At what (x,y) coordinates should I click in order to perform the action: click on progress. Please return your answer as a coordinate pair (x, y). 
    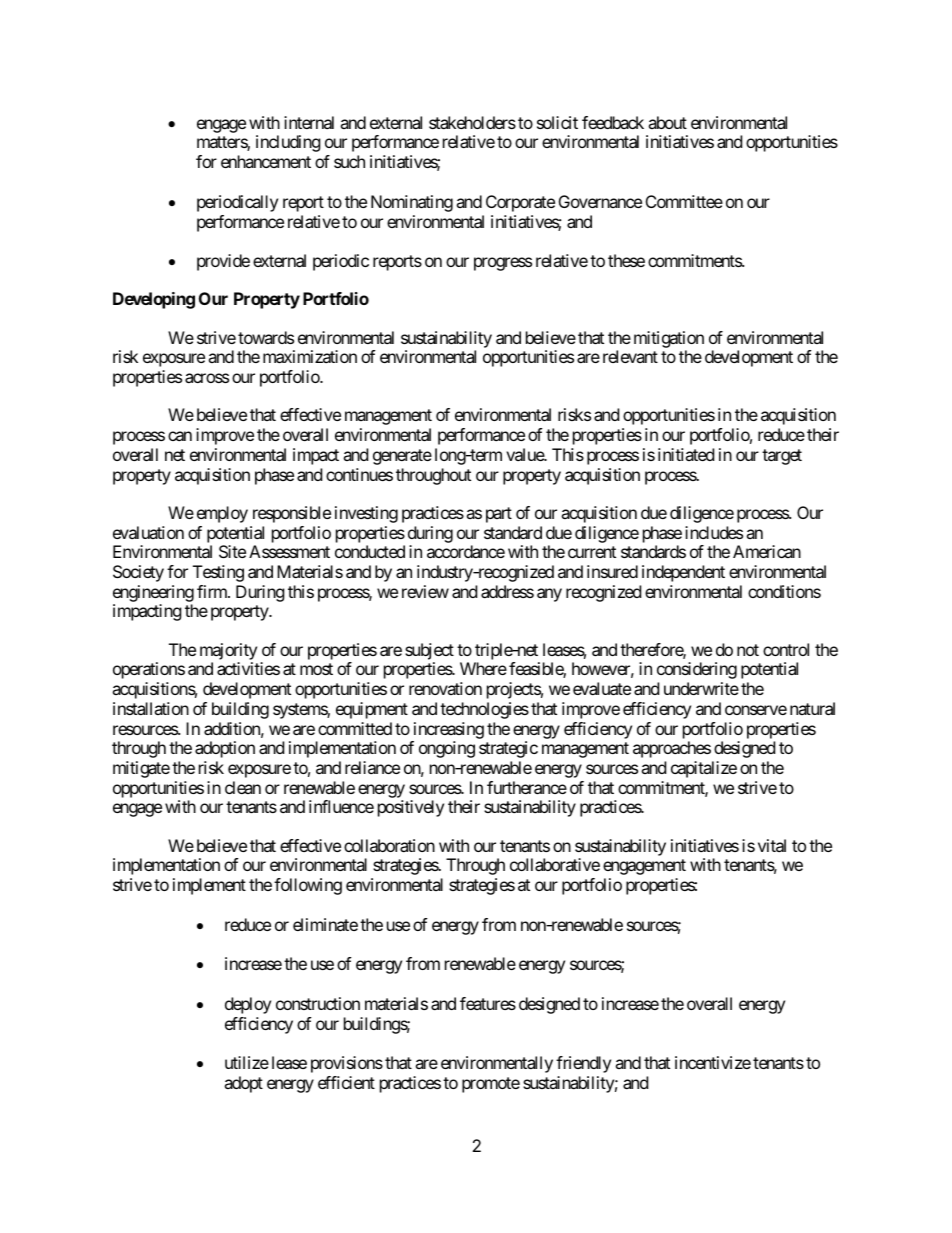
    Looking at the image, I should click on (503, 264).
